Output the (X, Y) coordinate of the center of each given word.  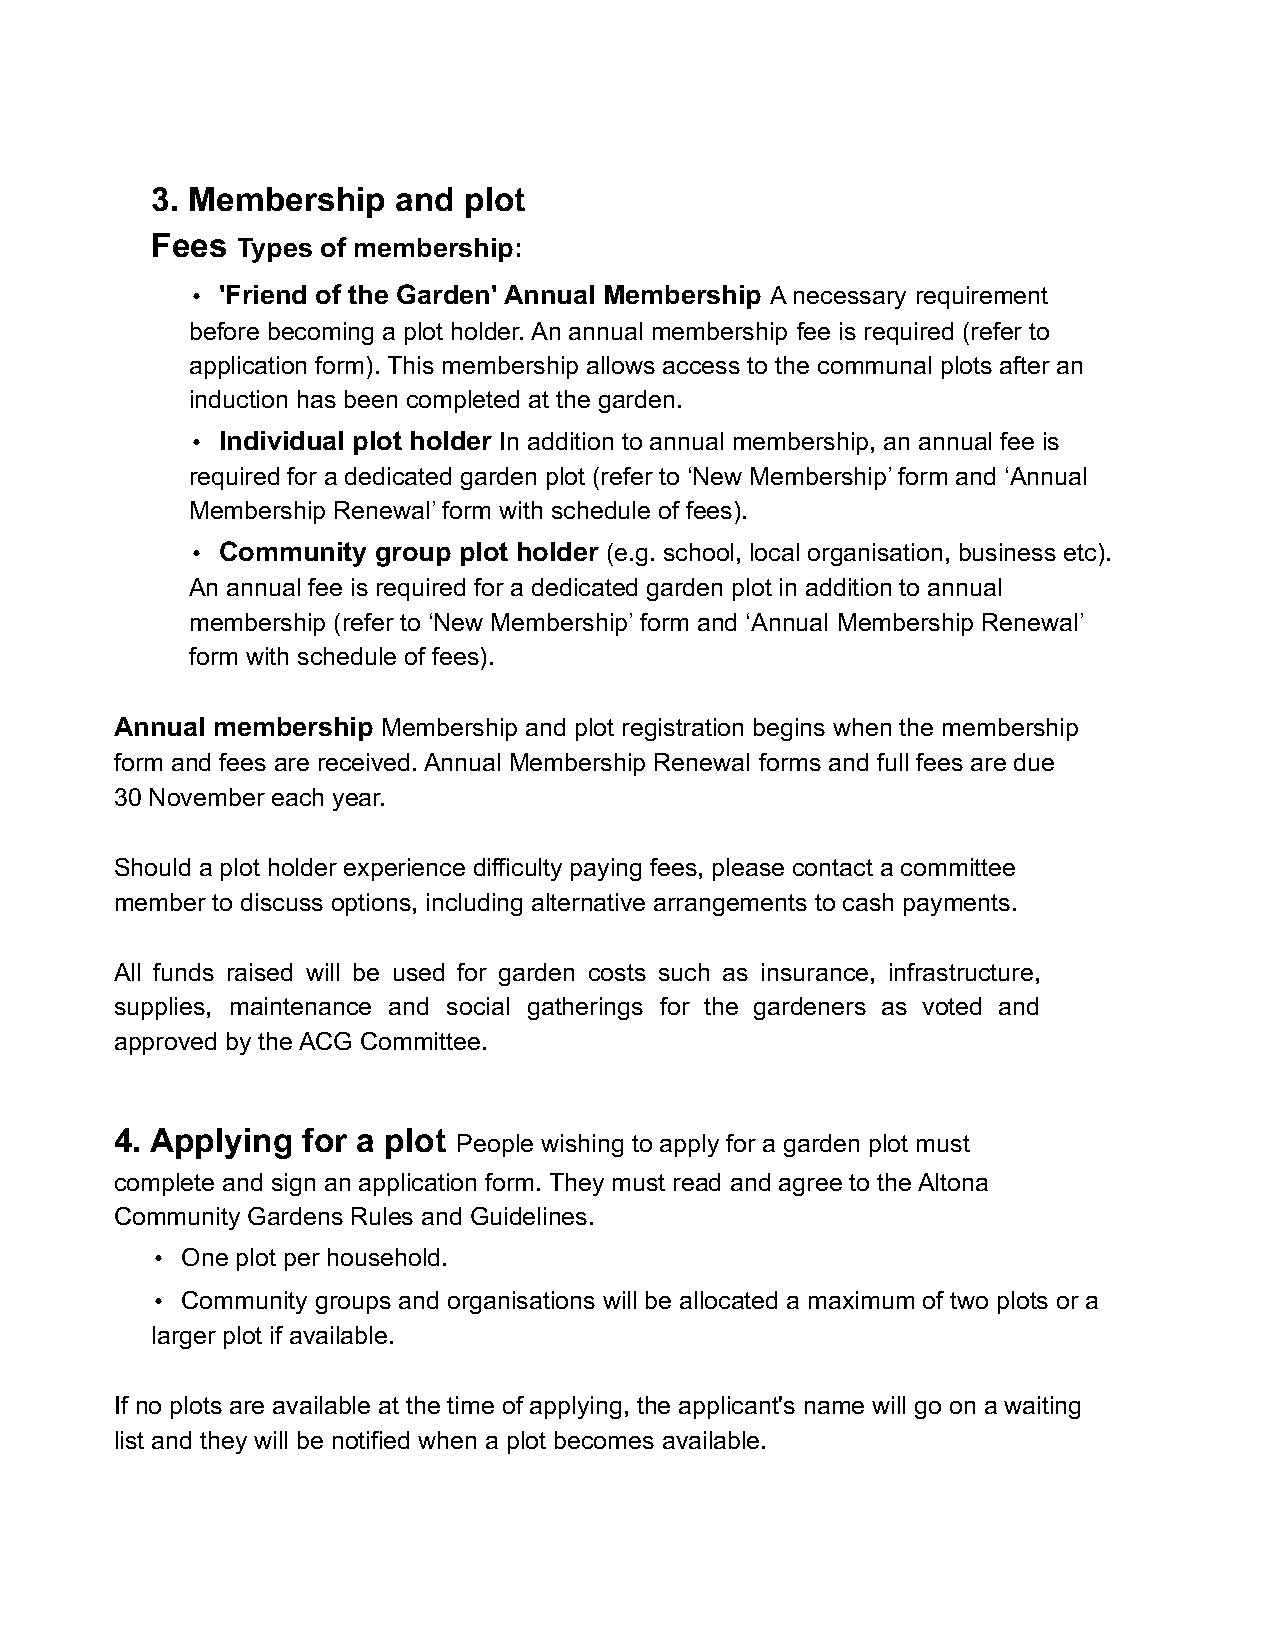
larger (184, 1337)
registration (683, 729)
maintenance (301, 1006)
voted (951, 1006)
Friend (266, 294)
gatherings (585, 1008)
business (1008, 552)
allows (621, 365)
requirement (982, 297)
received (364, 762)
